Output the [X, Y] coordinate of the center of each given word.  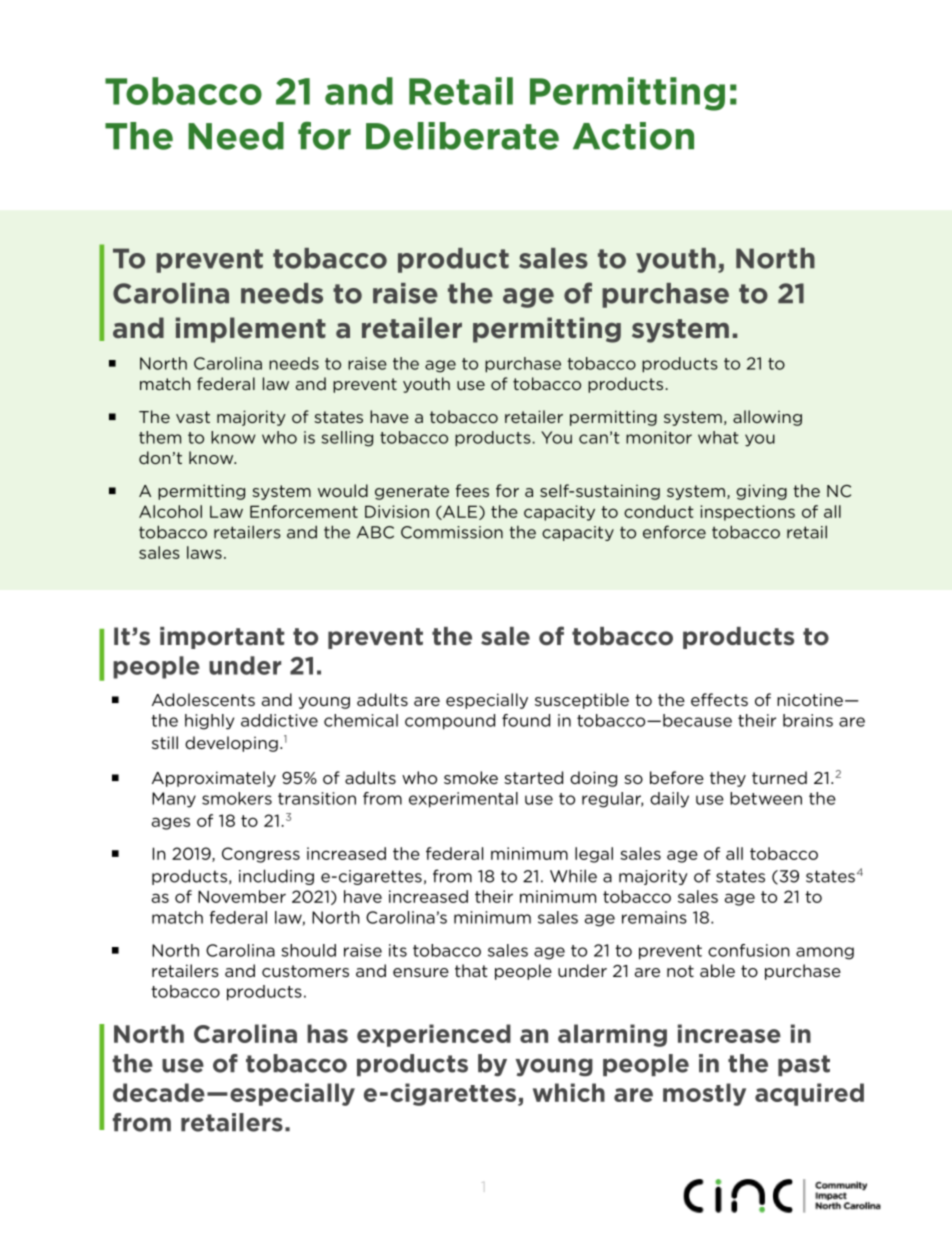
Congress [261, 855]
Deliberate [462, 136]
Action [633, 136]
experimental [463, 800]
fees [472, 490]
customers [305, 971]
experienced [434, 1035]
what [718, 437]
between [766, 798]
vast [193, 417]
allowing [767, 418]
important [222, 638]
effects [719, 699]
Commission [452, 532]
